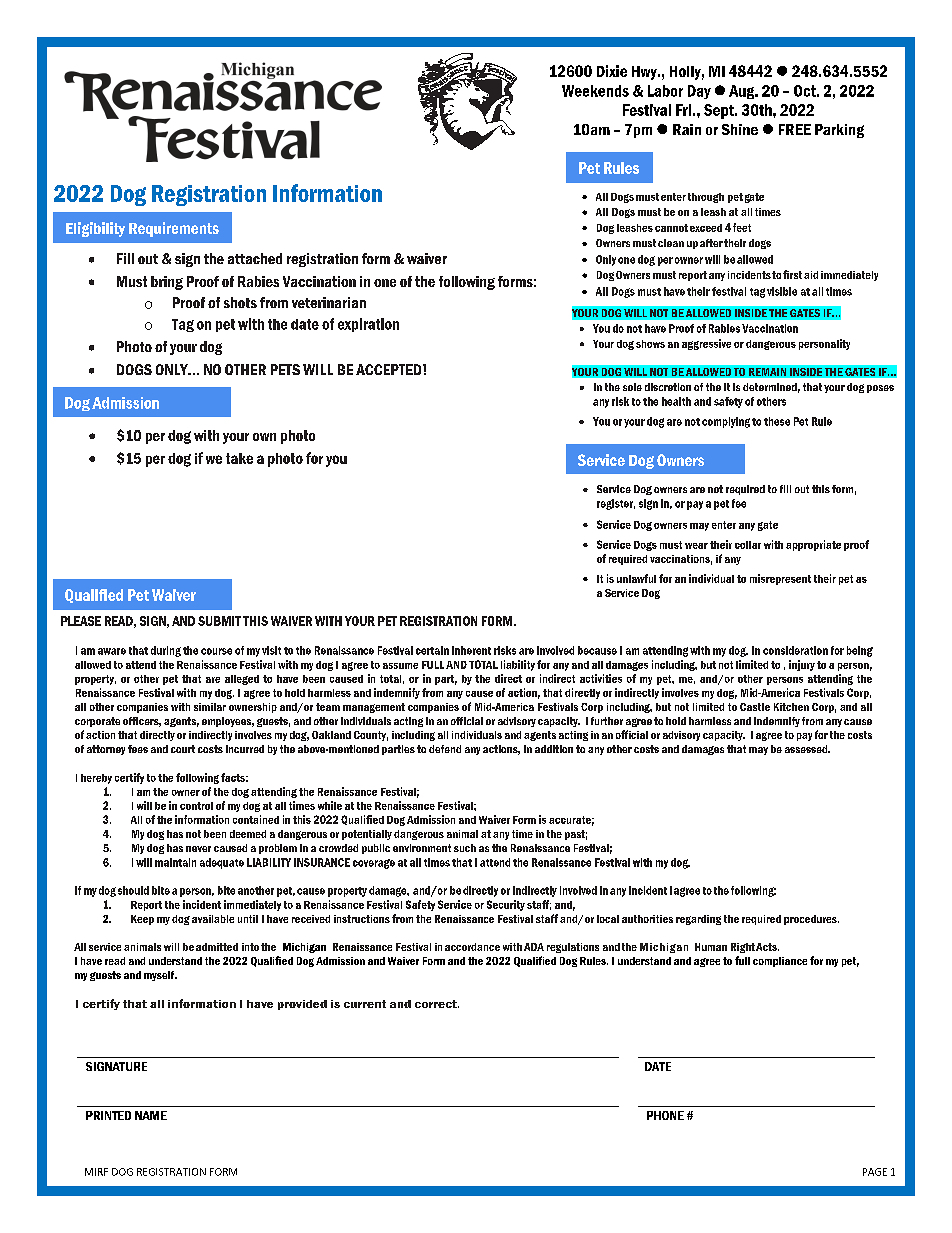  Describe the element at coordinates (795, 129) in the screenshot. I see `FREE` at that location.
